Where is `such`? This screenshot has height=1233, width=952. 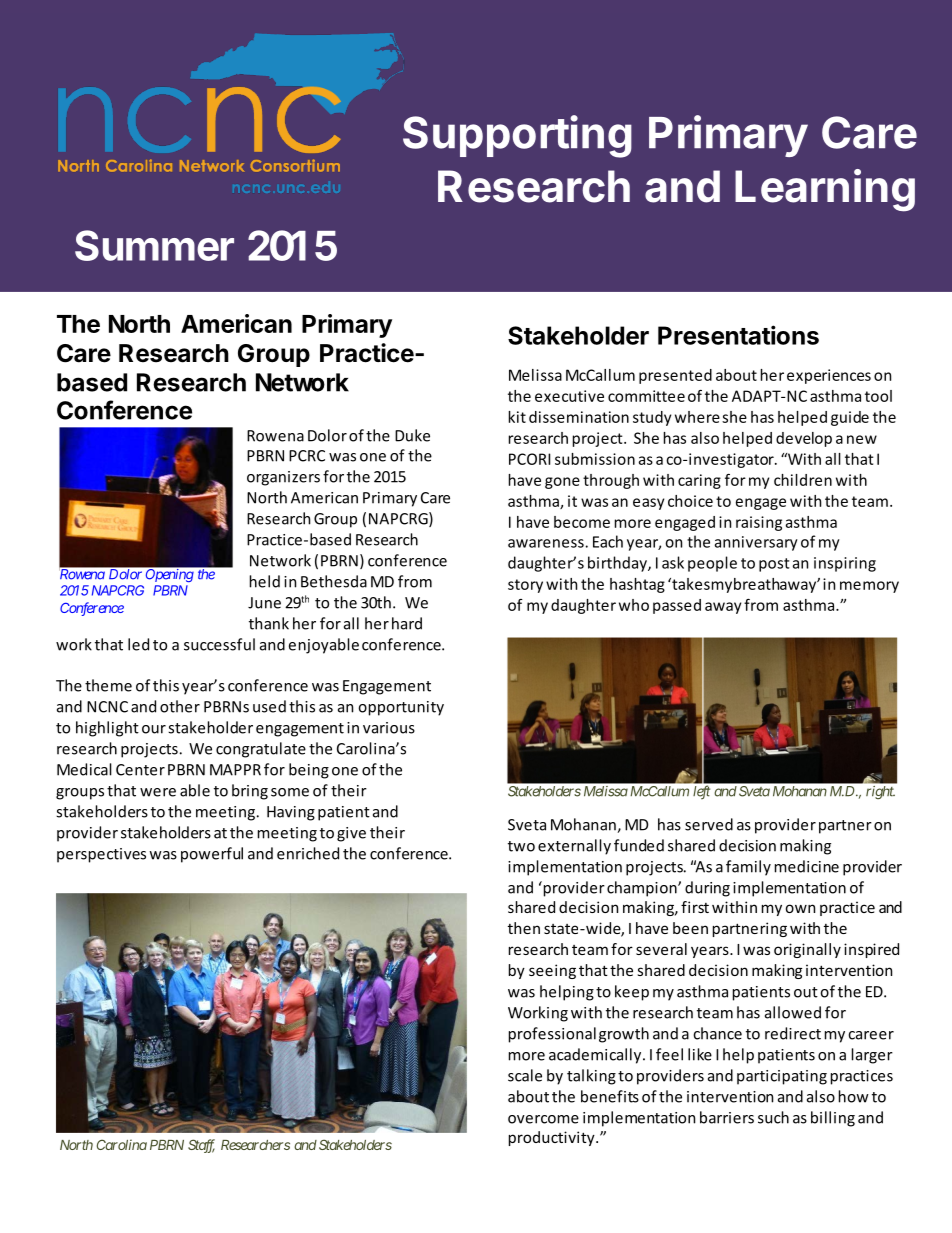
such is located at coordinates (773, 1117).
